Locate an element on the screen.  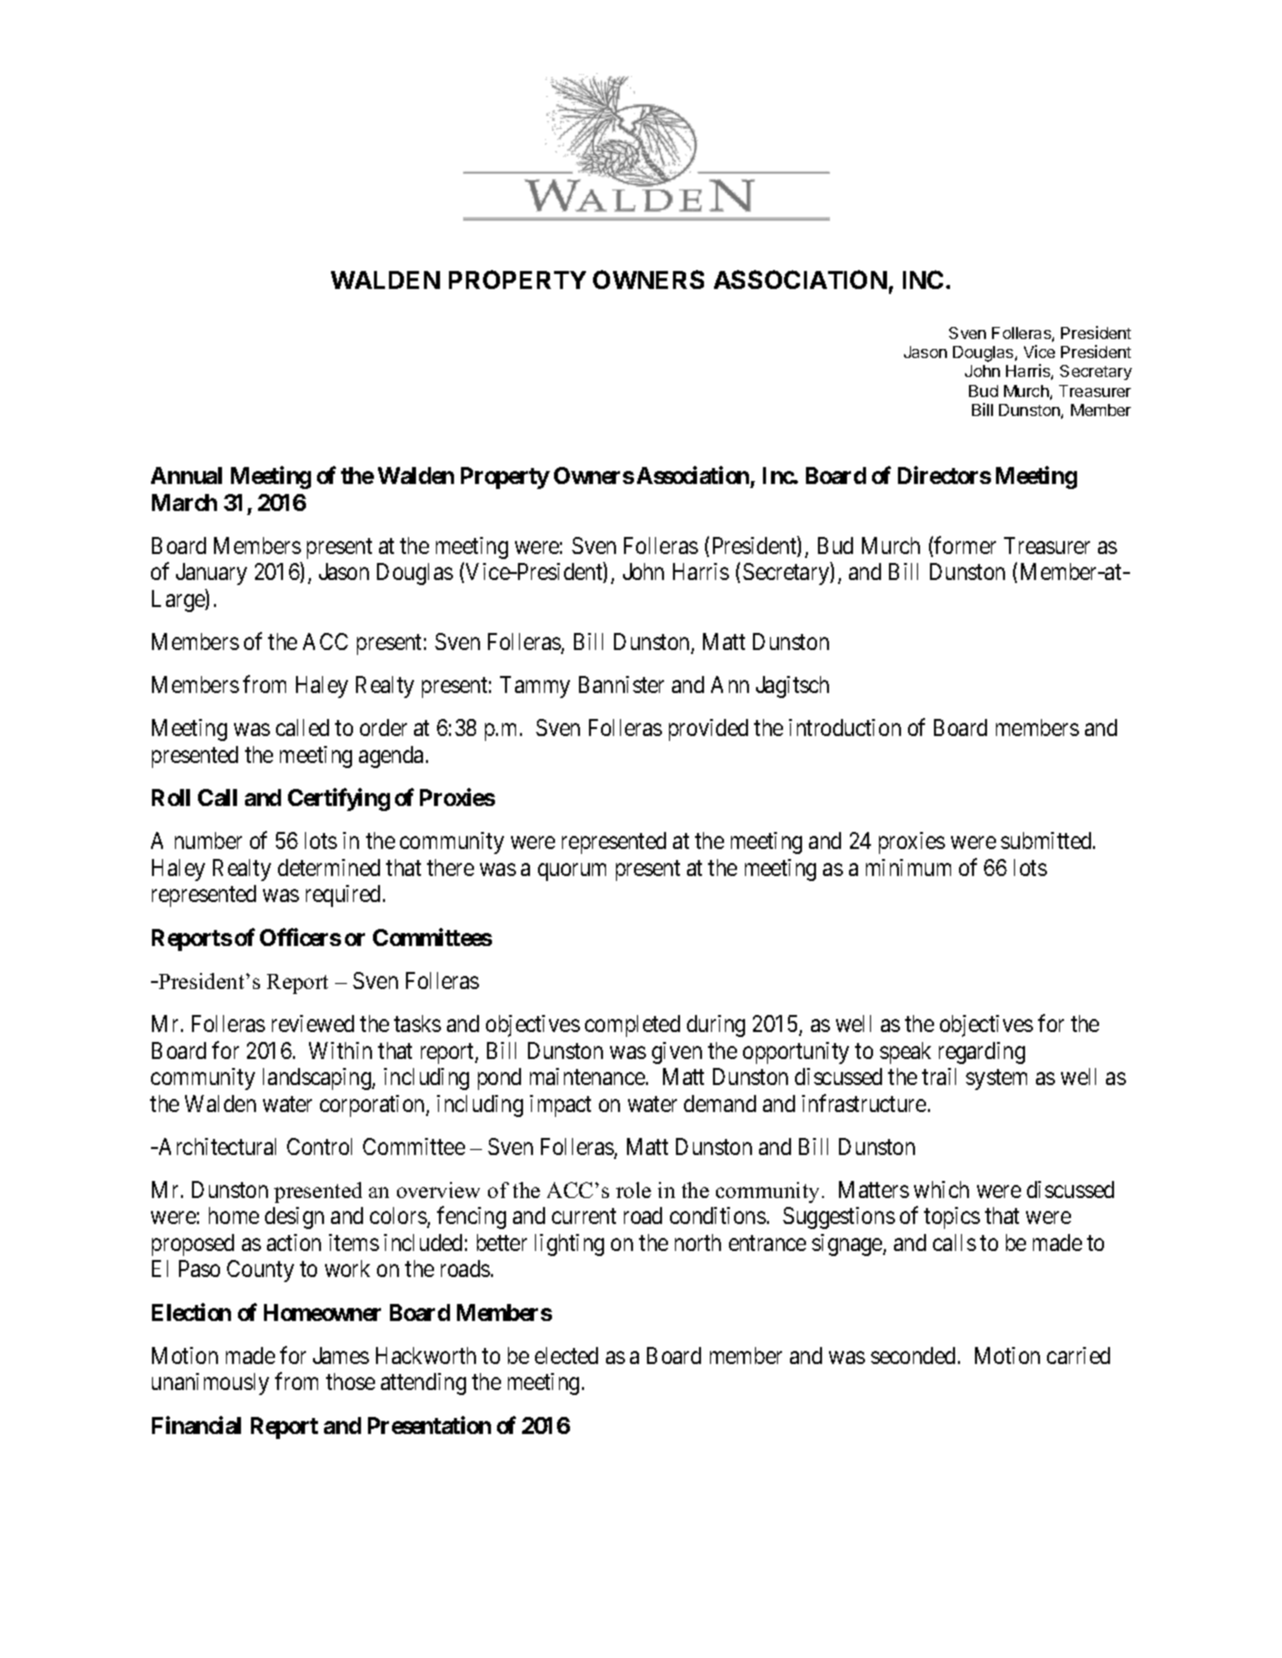
unanimously is located at coordinates (210, 1384).
